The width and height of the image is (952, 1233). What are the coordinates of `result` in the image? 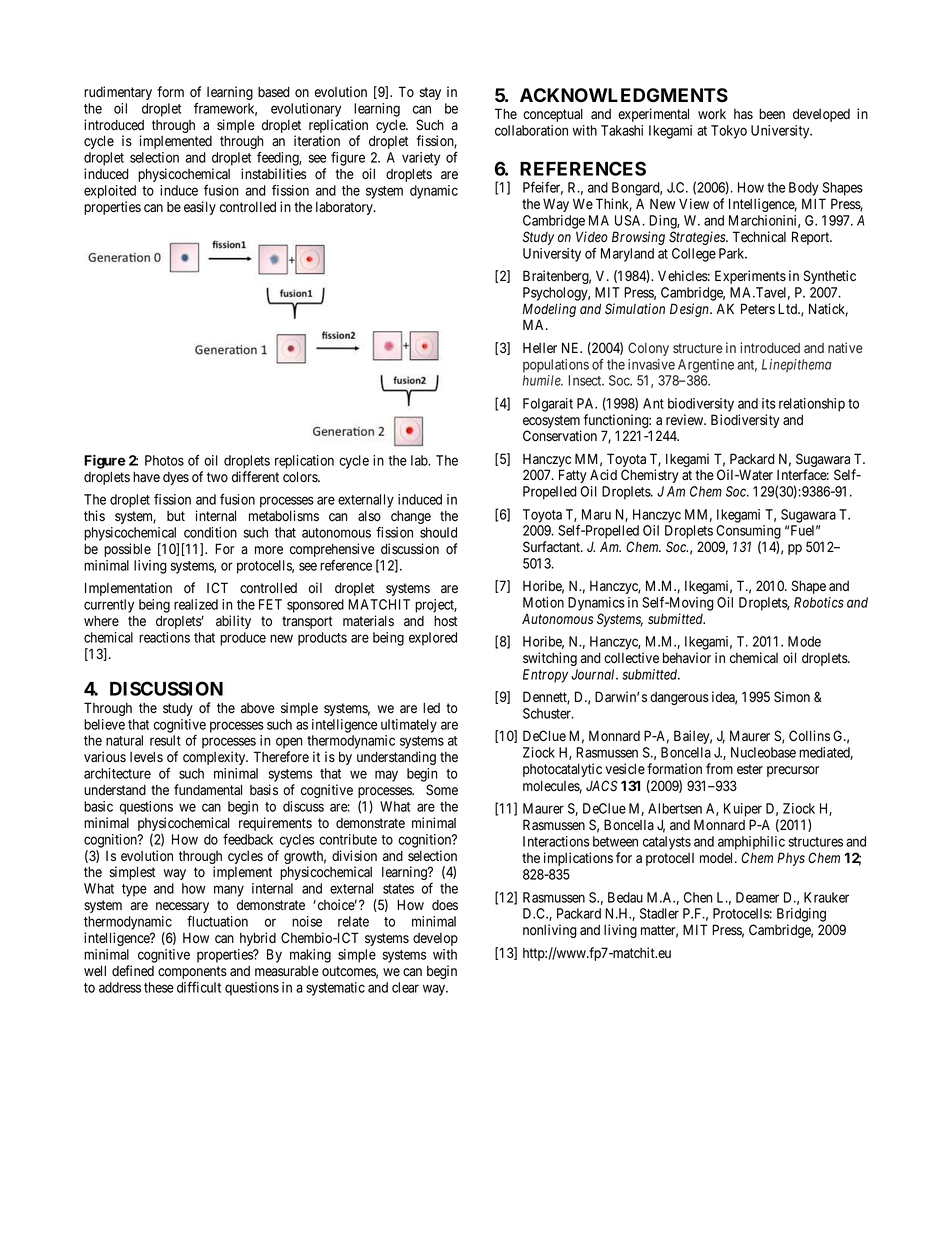 It's located at (165, 740).
